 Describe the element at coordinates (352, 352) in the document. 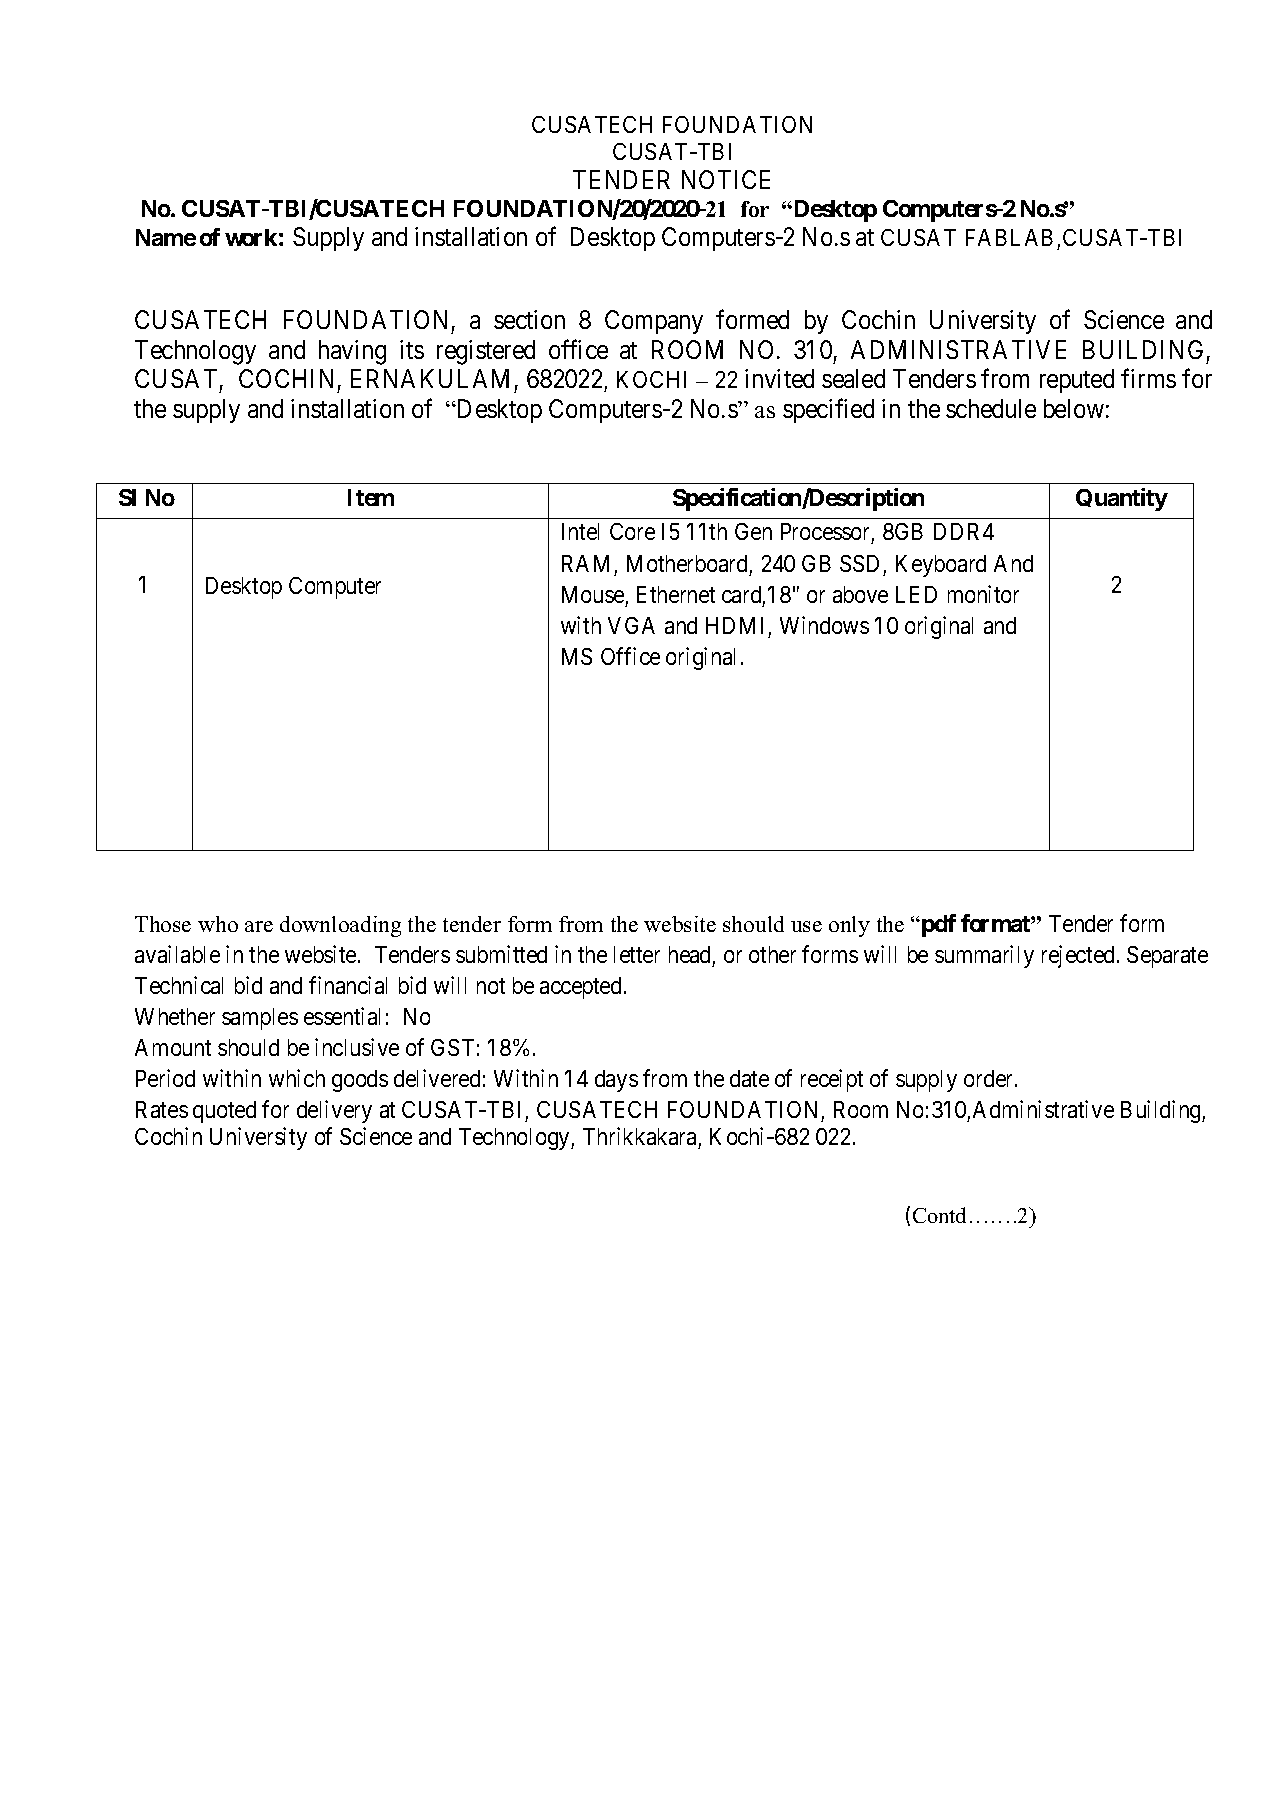

I see `having` at that location.
